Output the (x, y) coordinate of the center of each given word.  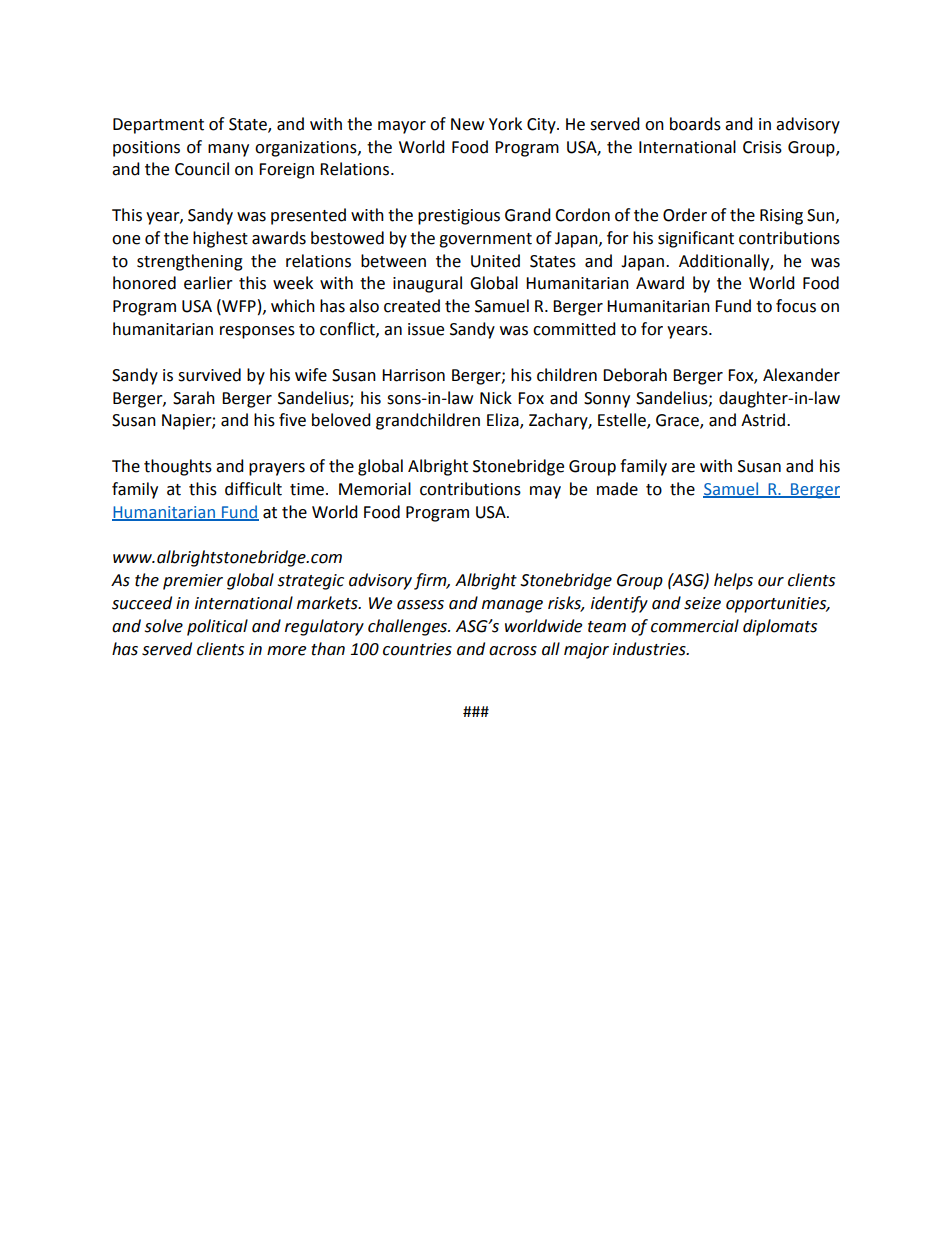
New (467, 124)
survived (209, 375)
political (217, 627)
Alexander (801, 375)
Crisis (762, 147)
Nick (496, 398)
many (228, 150)
